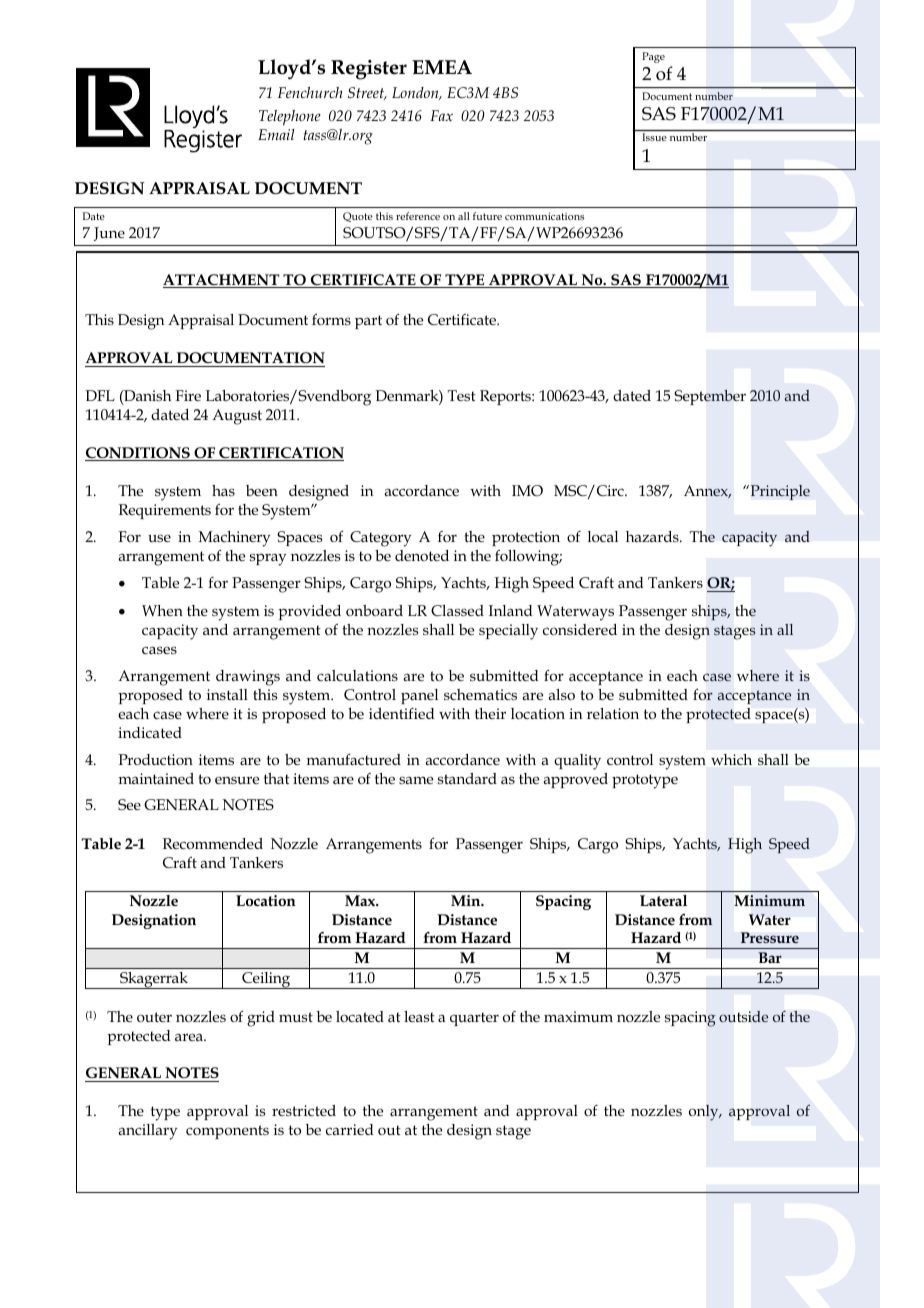 This screenshot has width=924, height=1308. Describe the element at coordinates (276, 134) in the screenshot. I see `Email` at that location.
